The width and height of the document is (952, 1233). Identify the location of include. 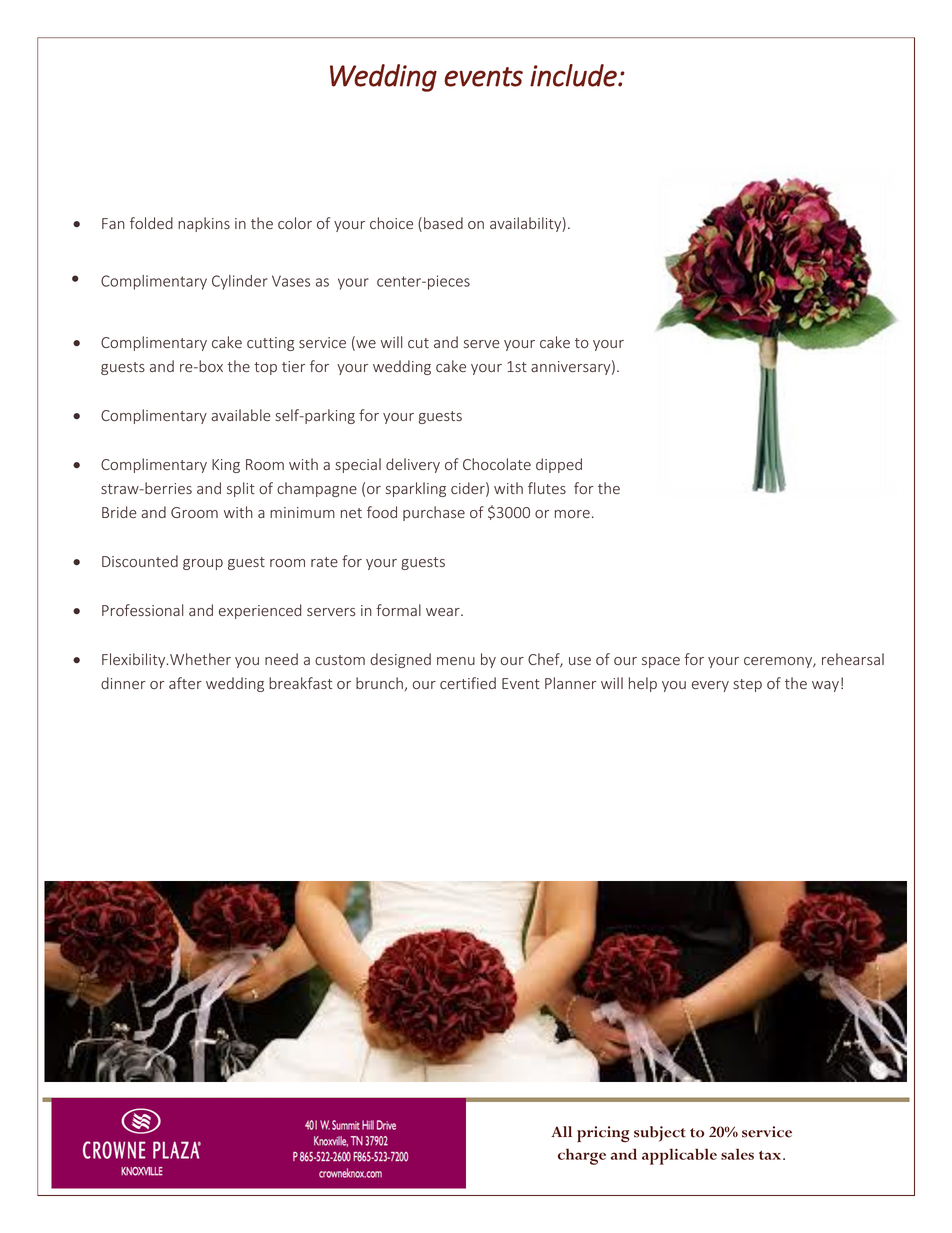
(574, 75).
